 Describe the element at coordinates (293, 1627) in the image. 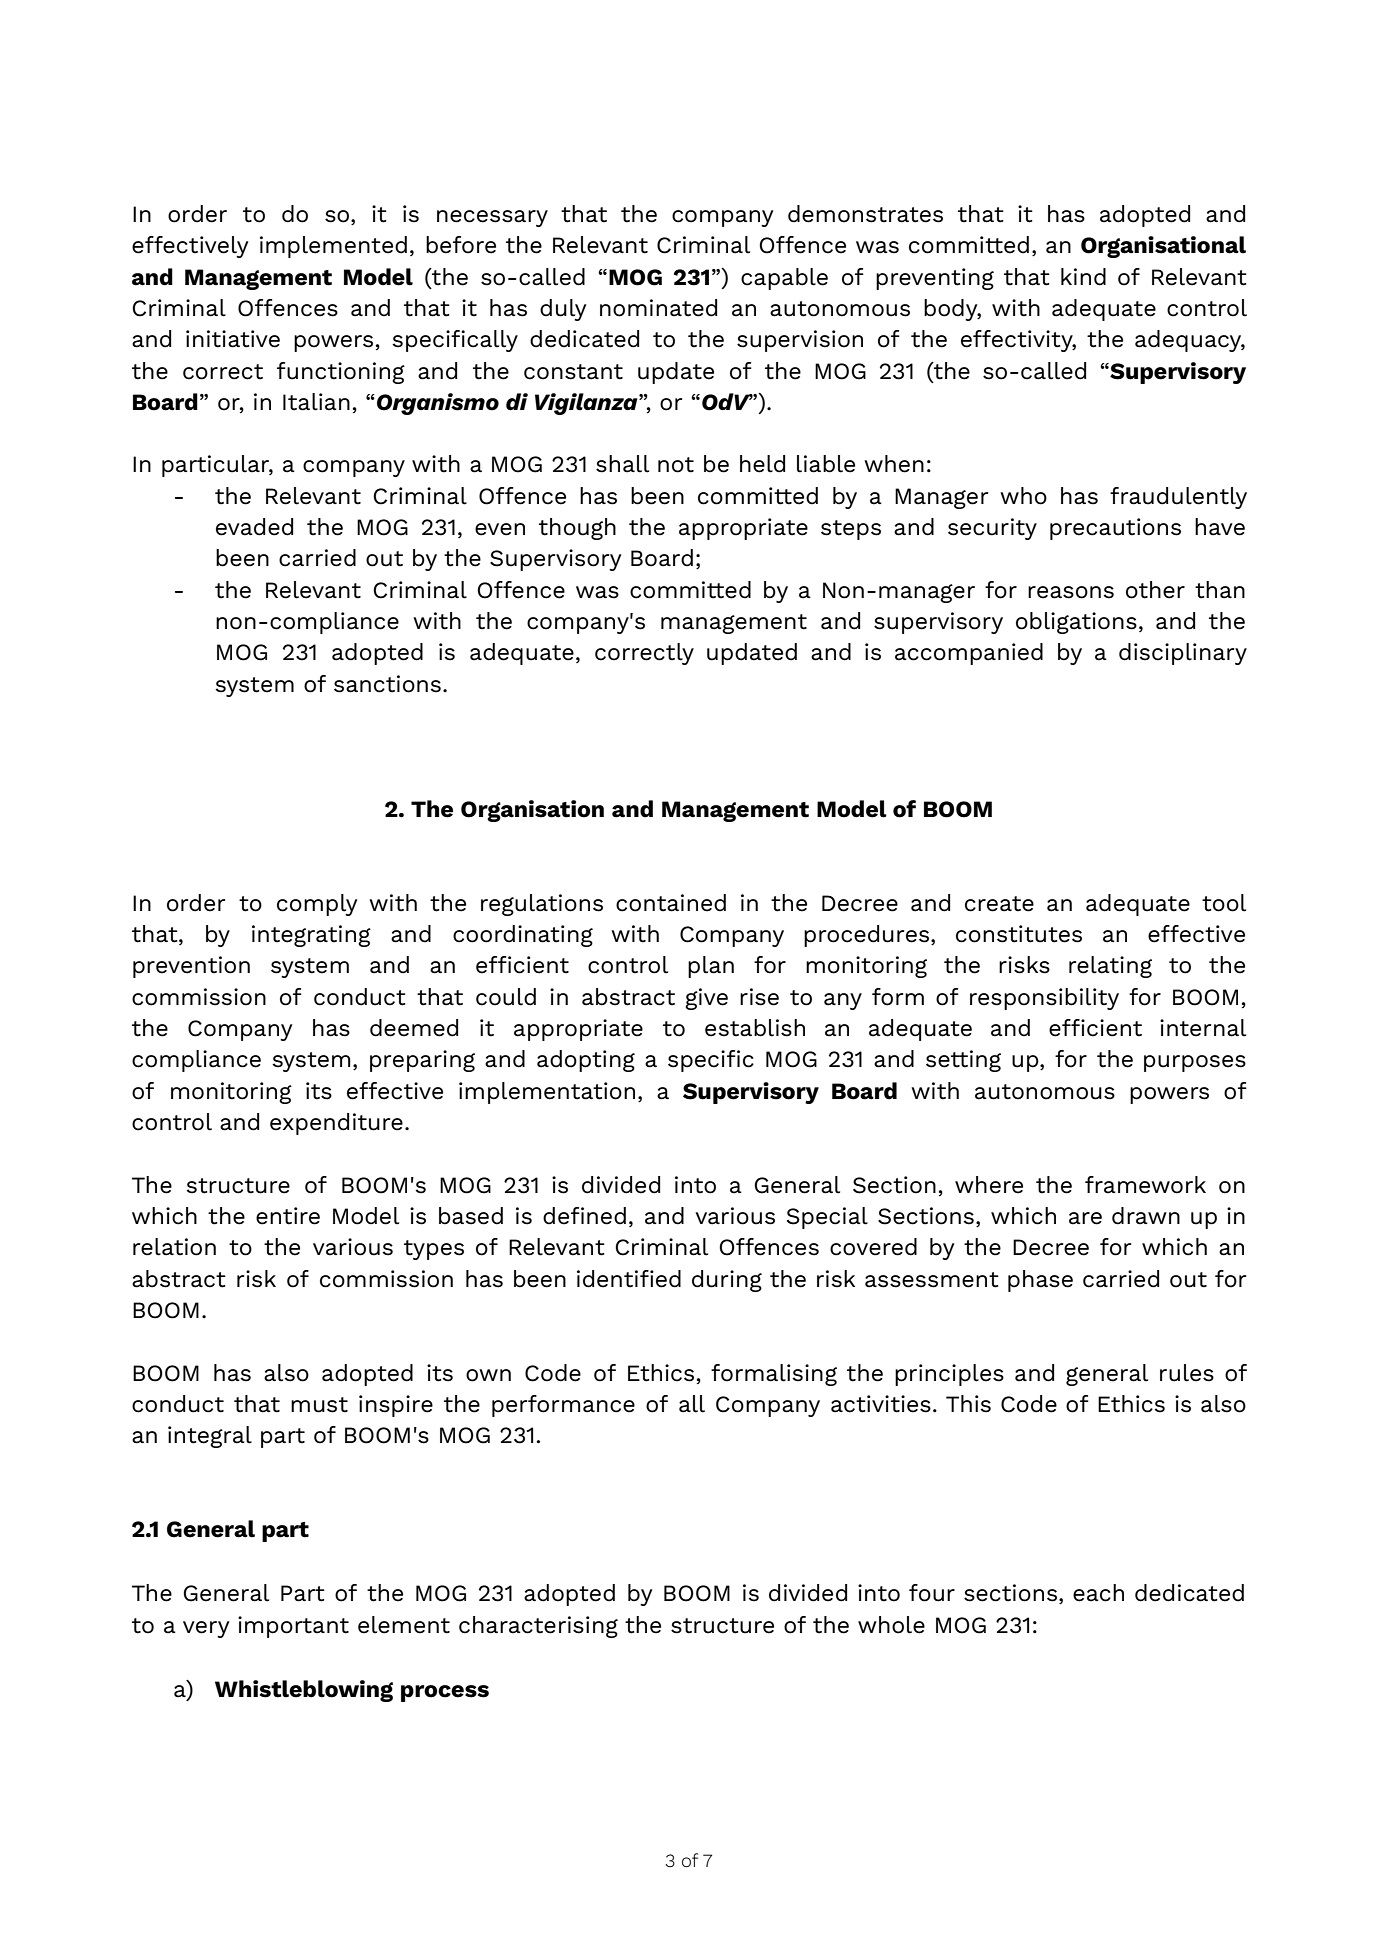

I see `important` at that location.
